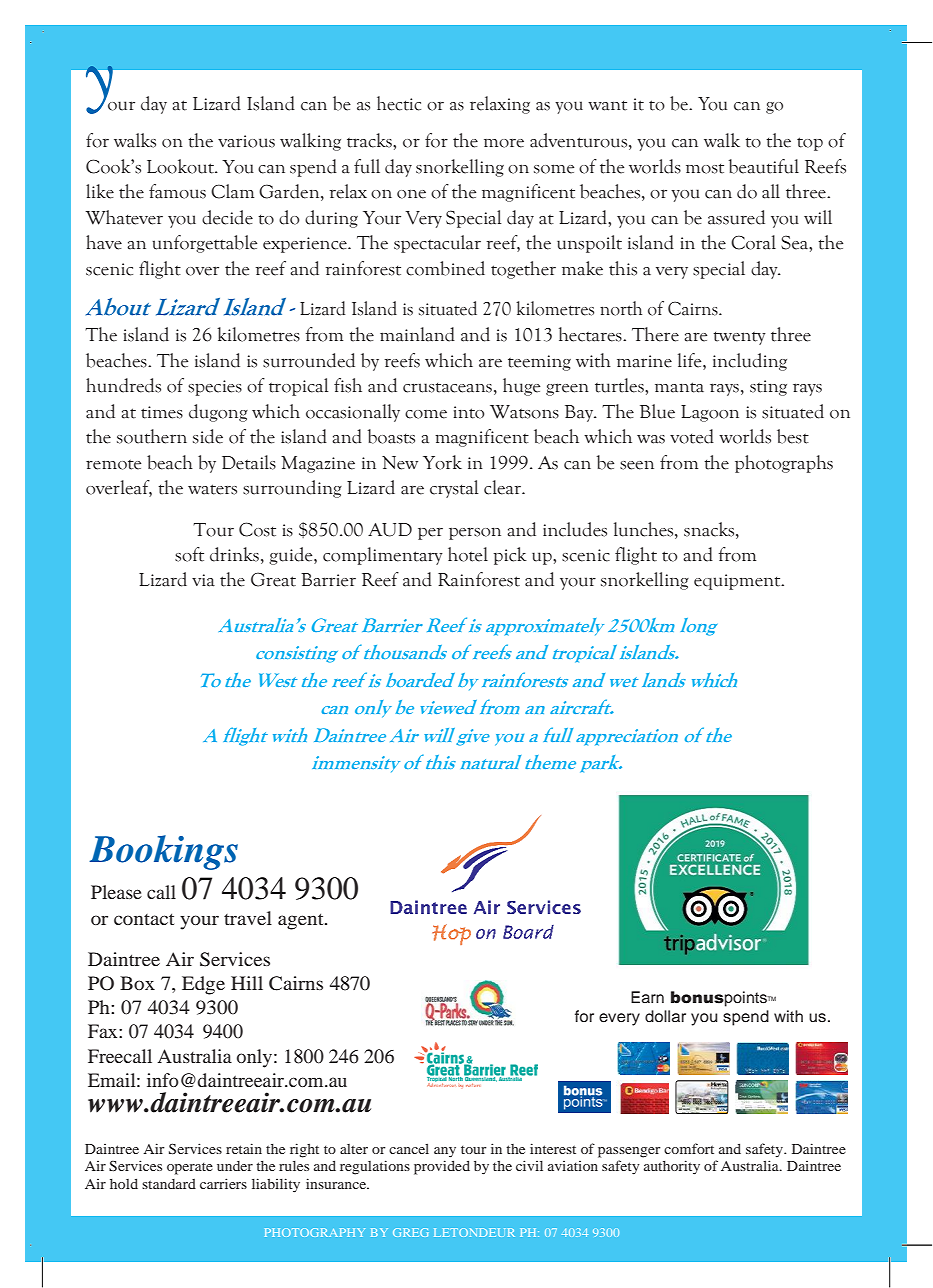 The height and width of the screenshot is (1288, 933). What do you see at coordinates (182, 166) in the screenshot?
I see `Lookout` at bounding box center [182, 166].
